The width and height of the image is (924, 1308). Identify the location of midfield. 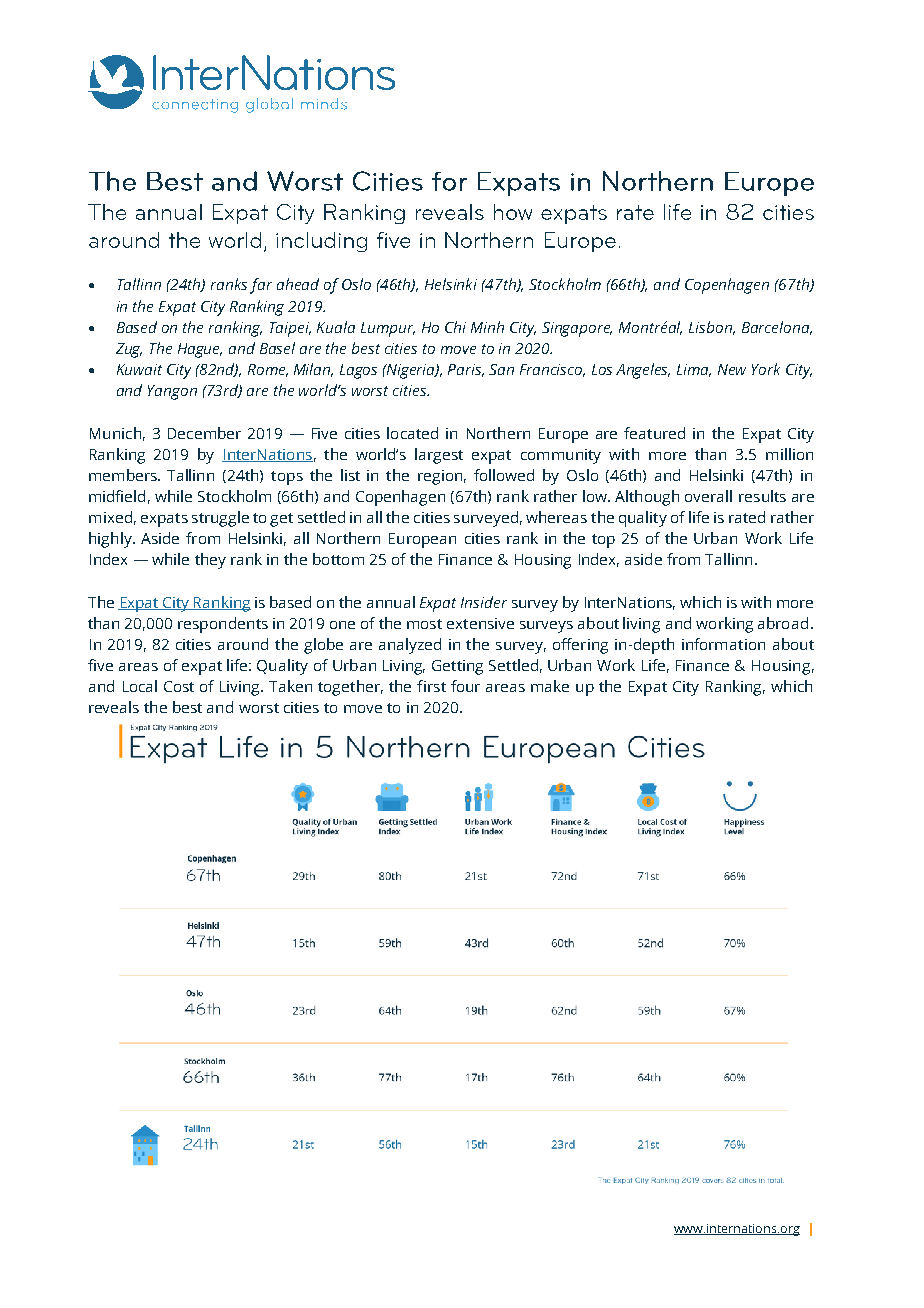
(117, 496).
